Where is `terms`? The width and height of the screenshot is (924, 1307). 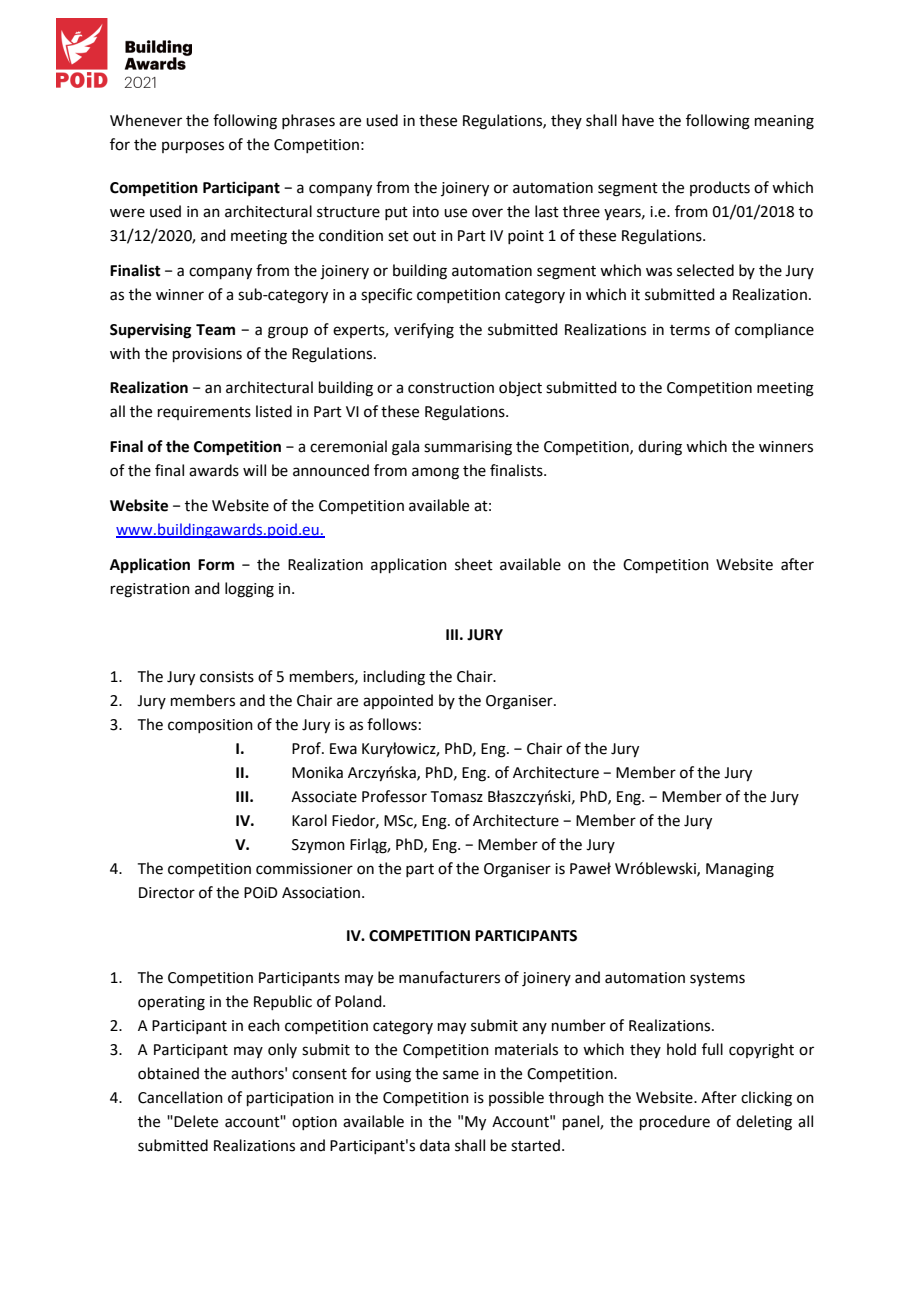
terms is located at coordinates (690, 330).
